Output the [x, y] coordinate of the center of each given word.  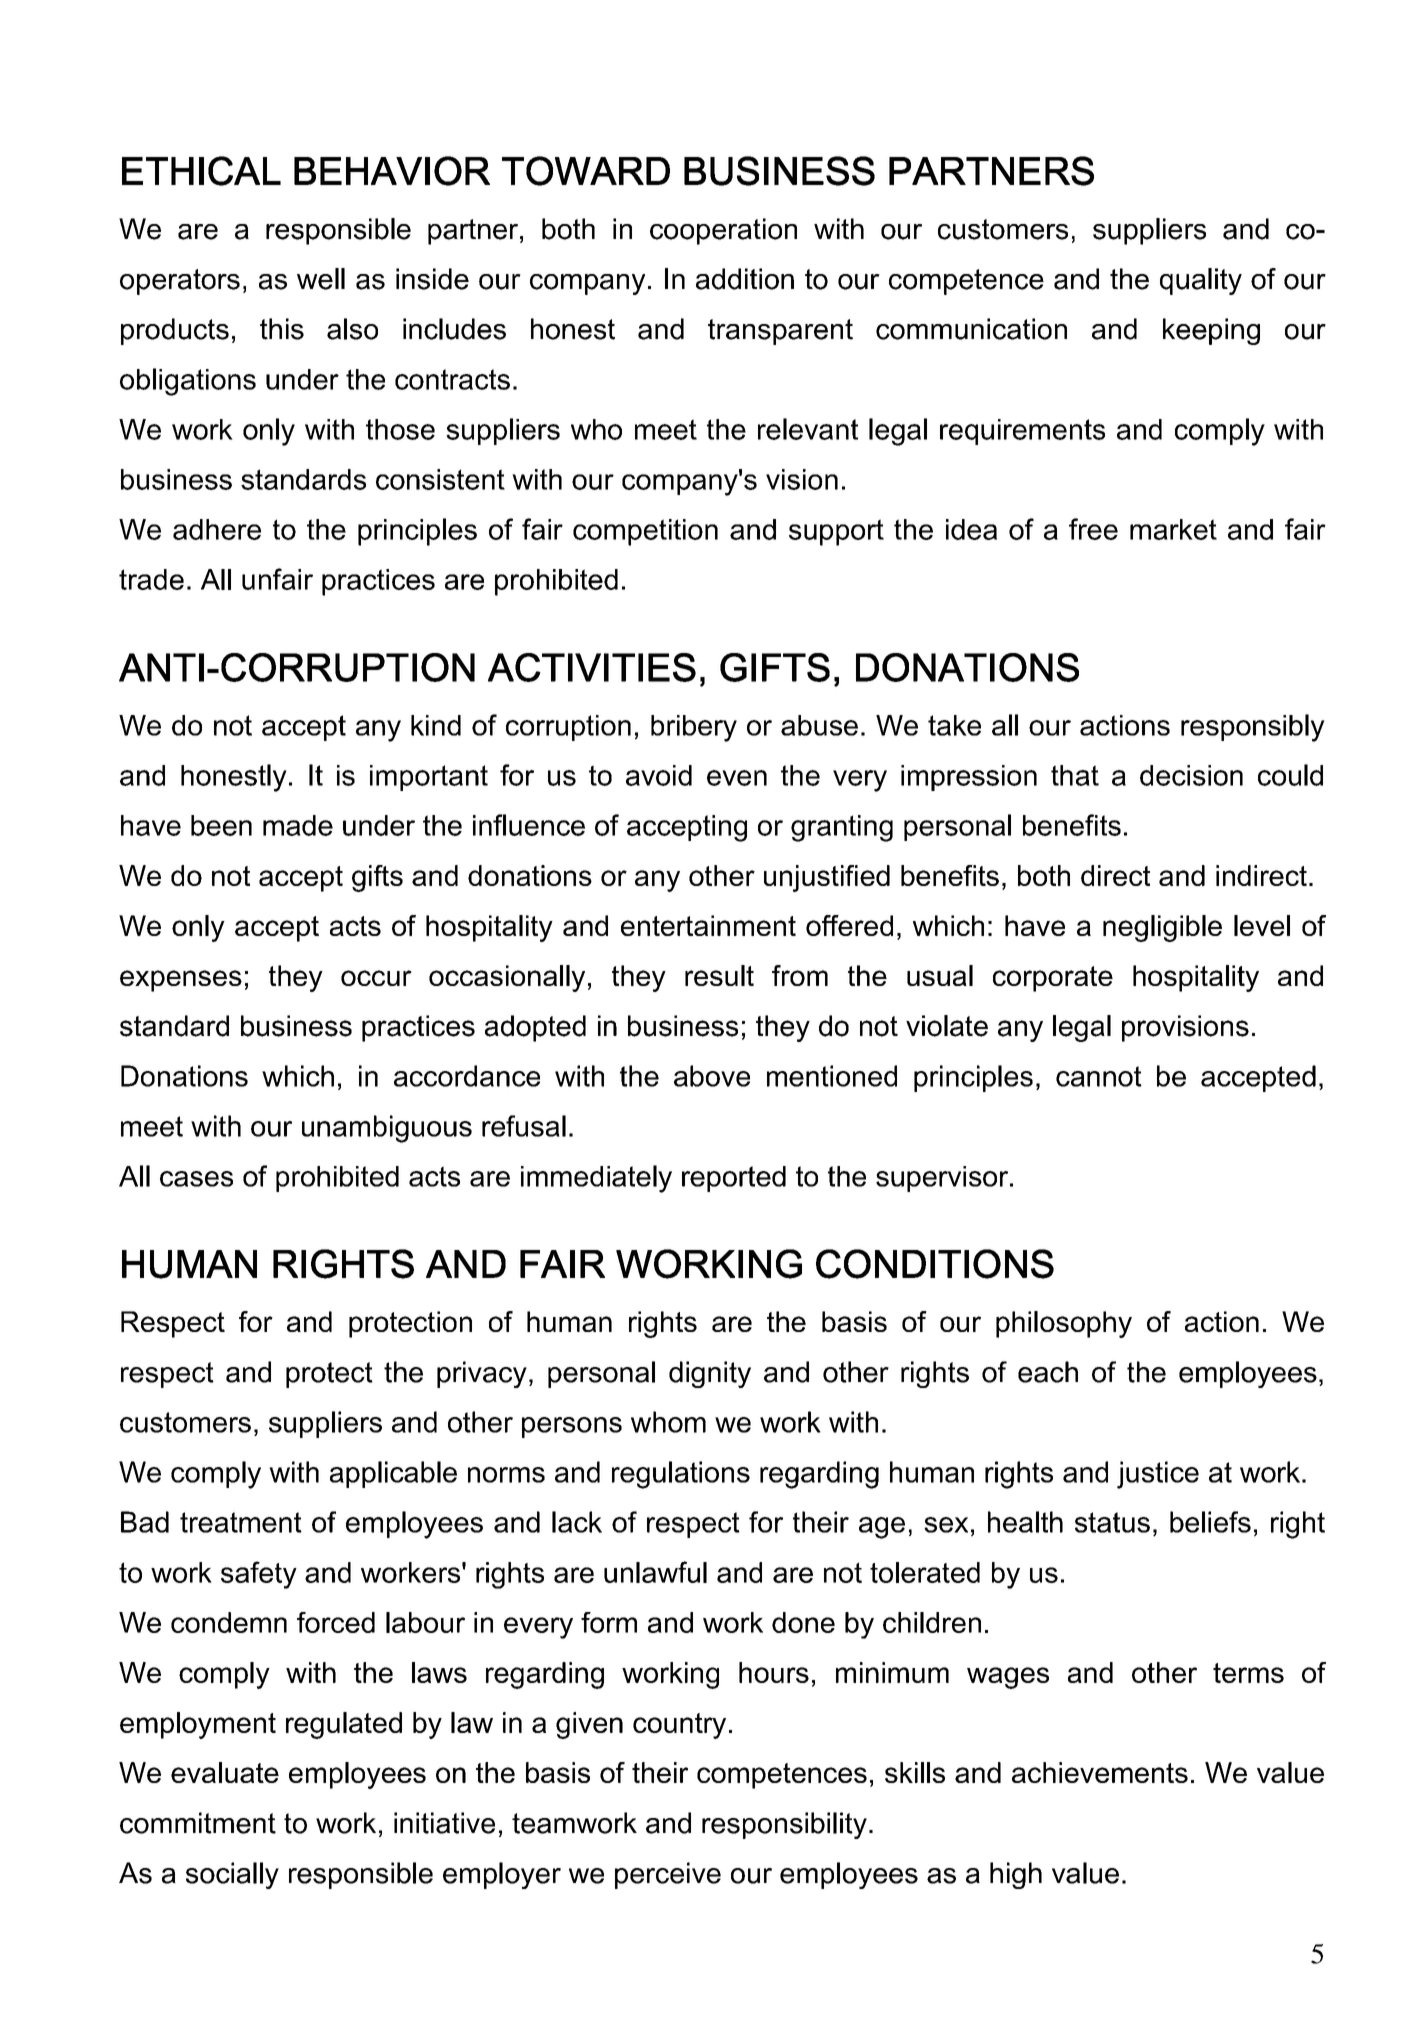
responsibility [784, 1825]
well [321, 279]
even [737, 778]
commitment [198, 1823]
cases [196, 1179]
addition [745, 279]
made [298, 825]
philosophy [1064, 1324]
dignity [710, 1374]
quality [1201, 281]
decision [1191, 775]
